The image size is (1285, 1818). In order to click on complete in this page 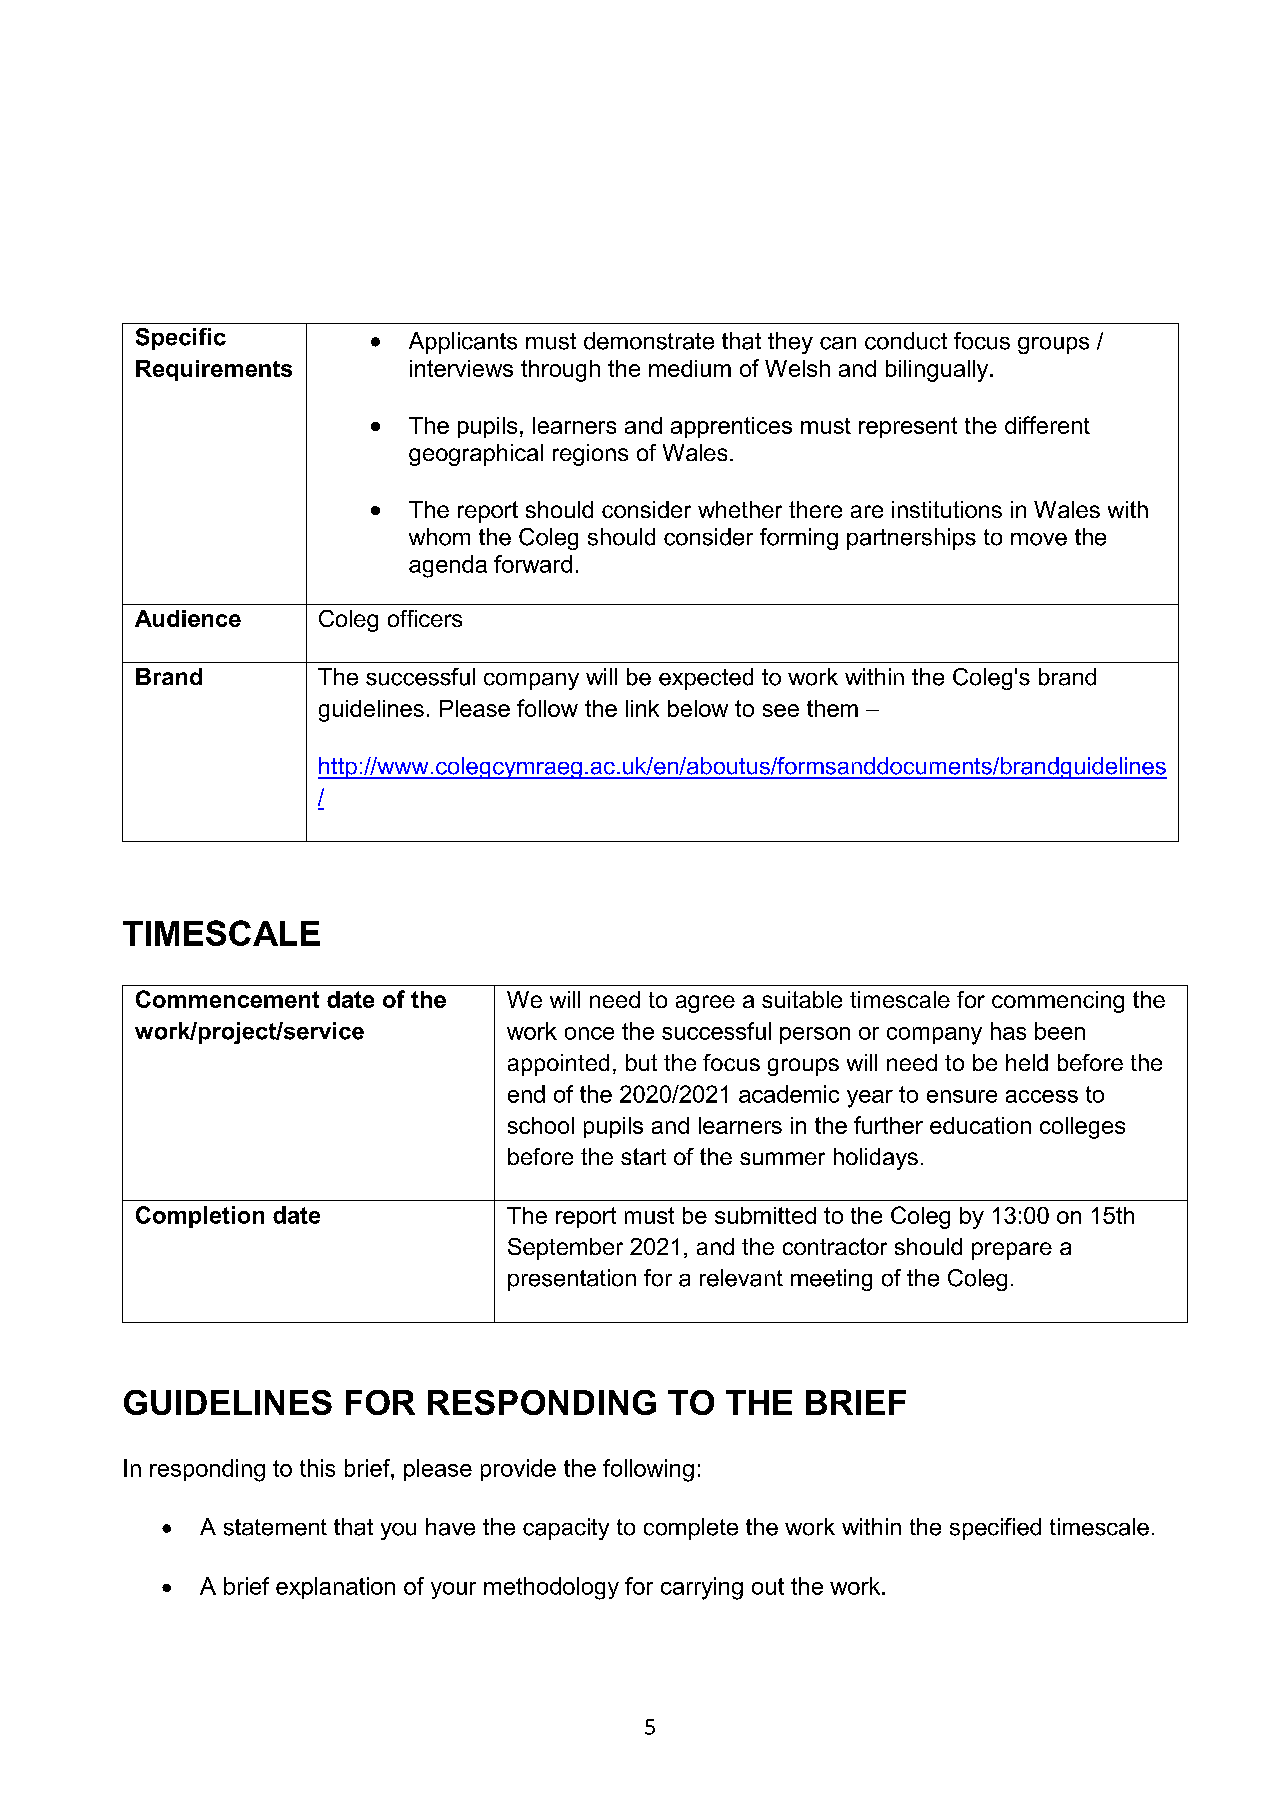, I will do `click(691, 1529)`.
